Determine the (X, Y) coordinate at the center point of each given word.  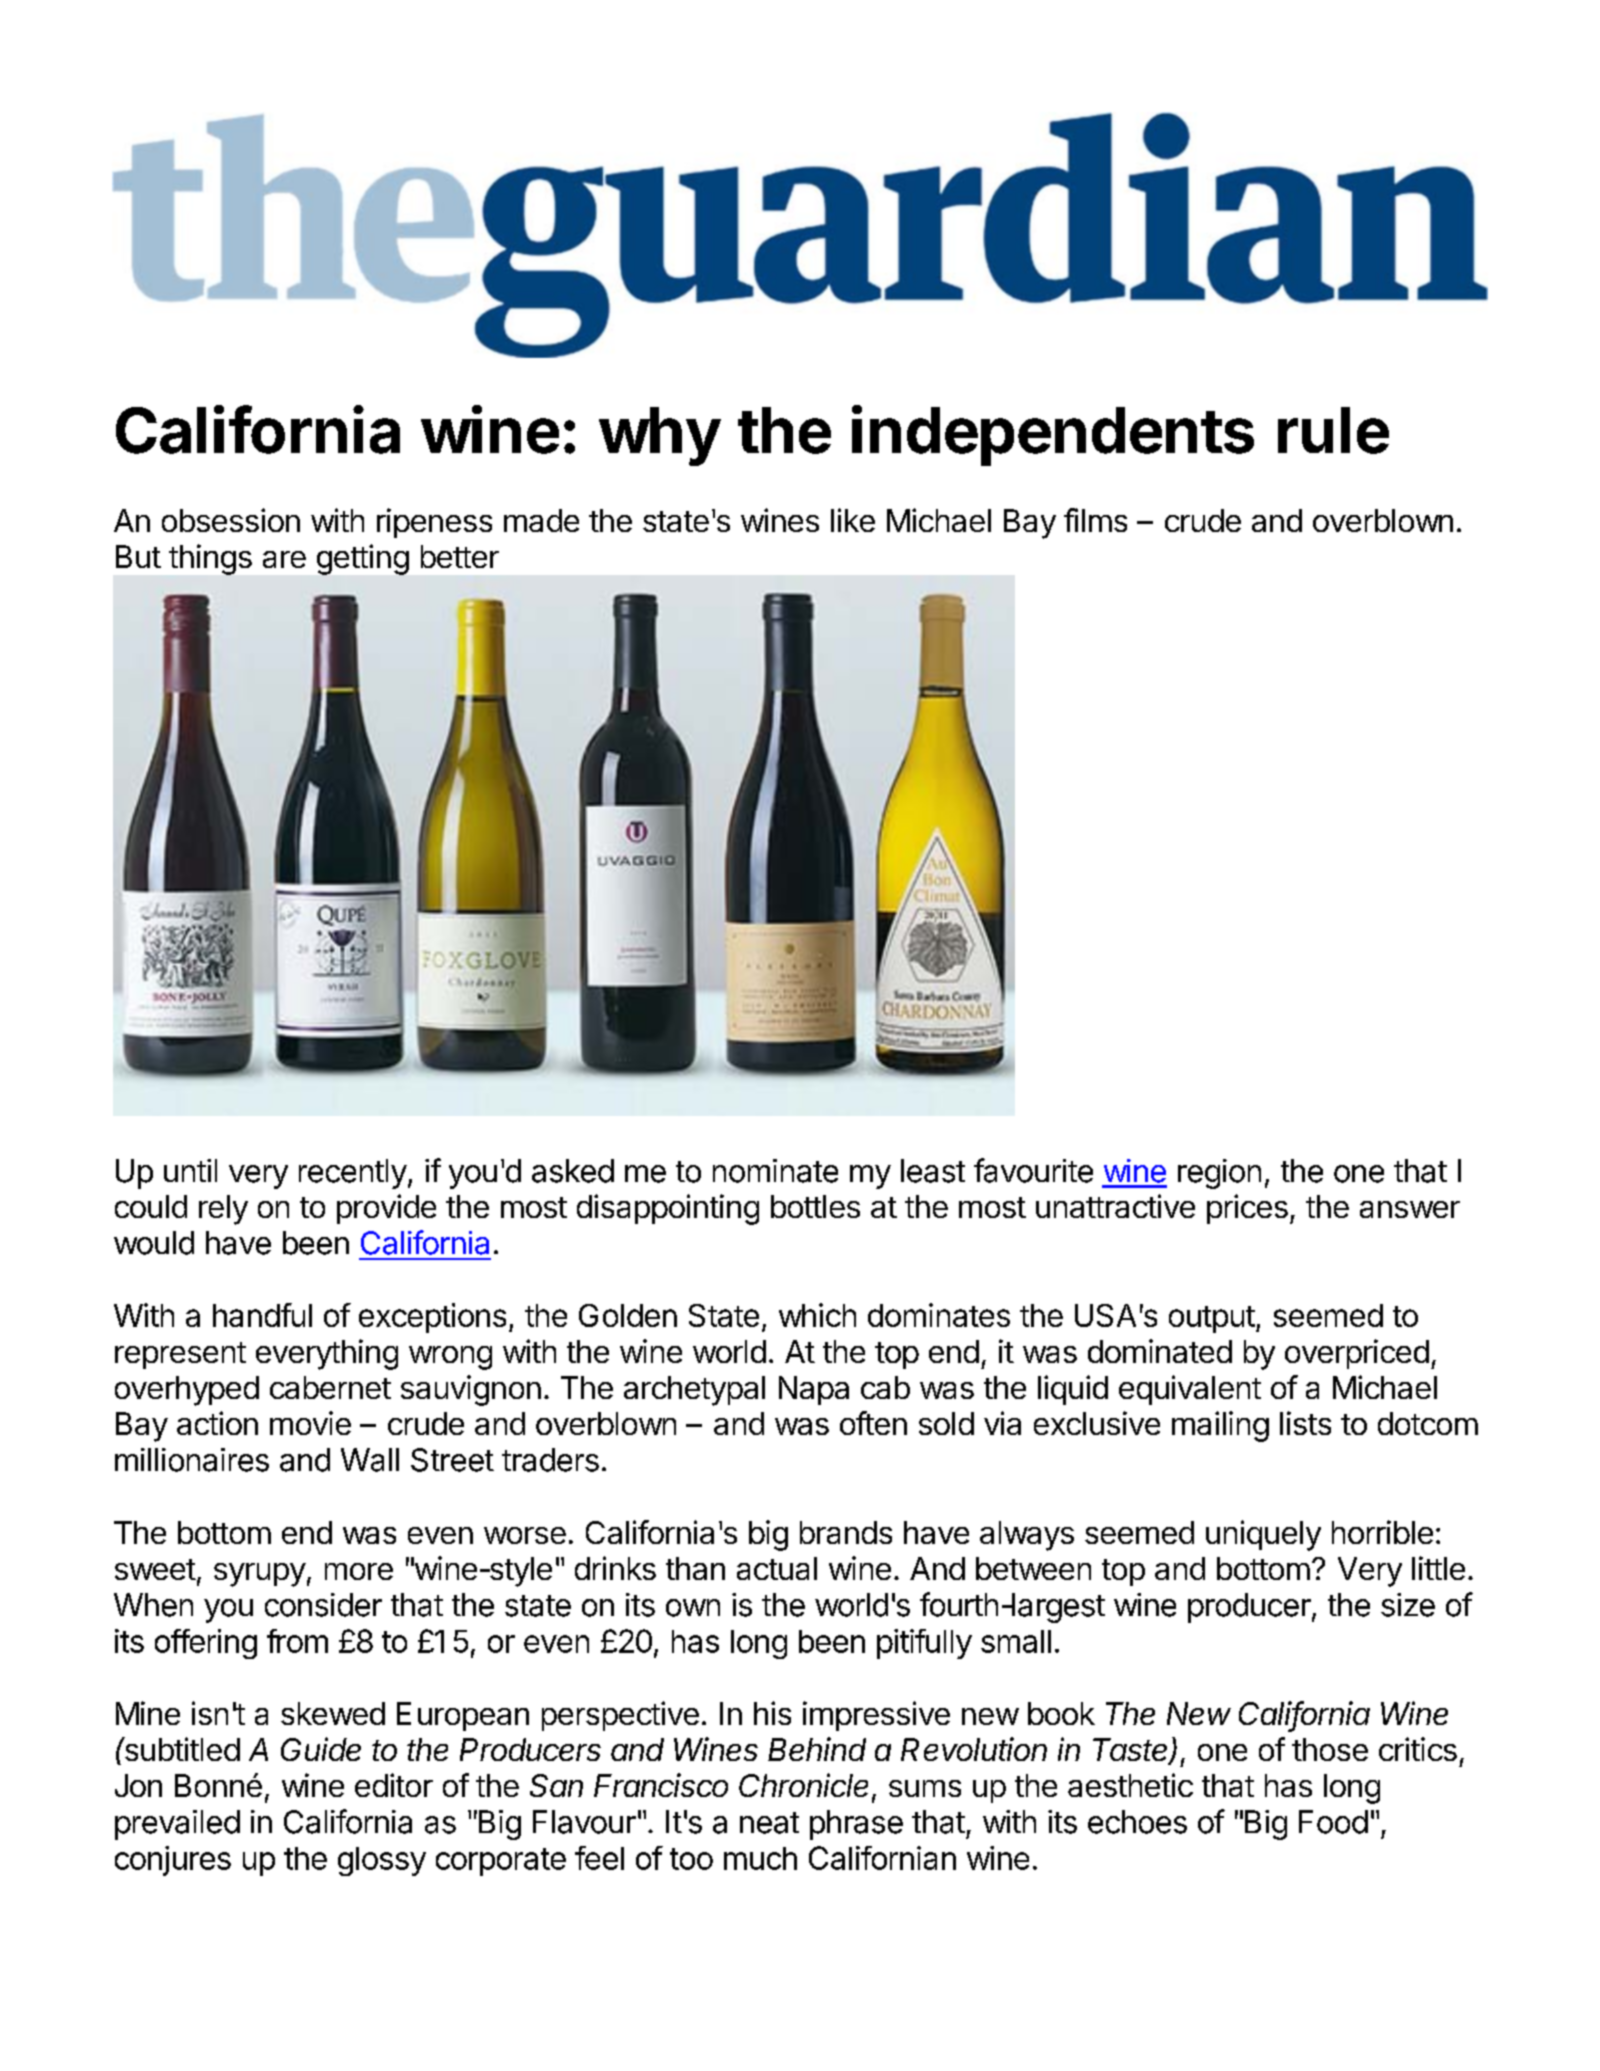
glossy (382, 1861)
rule (1333, 430)
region (1219, 1174)
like (853, 520)
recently (353, 1174)
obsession (231, 520)
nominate (775, 1171)
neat (769, 1823)
